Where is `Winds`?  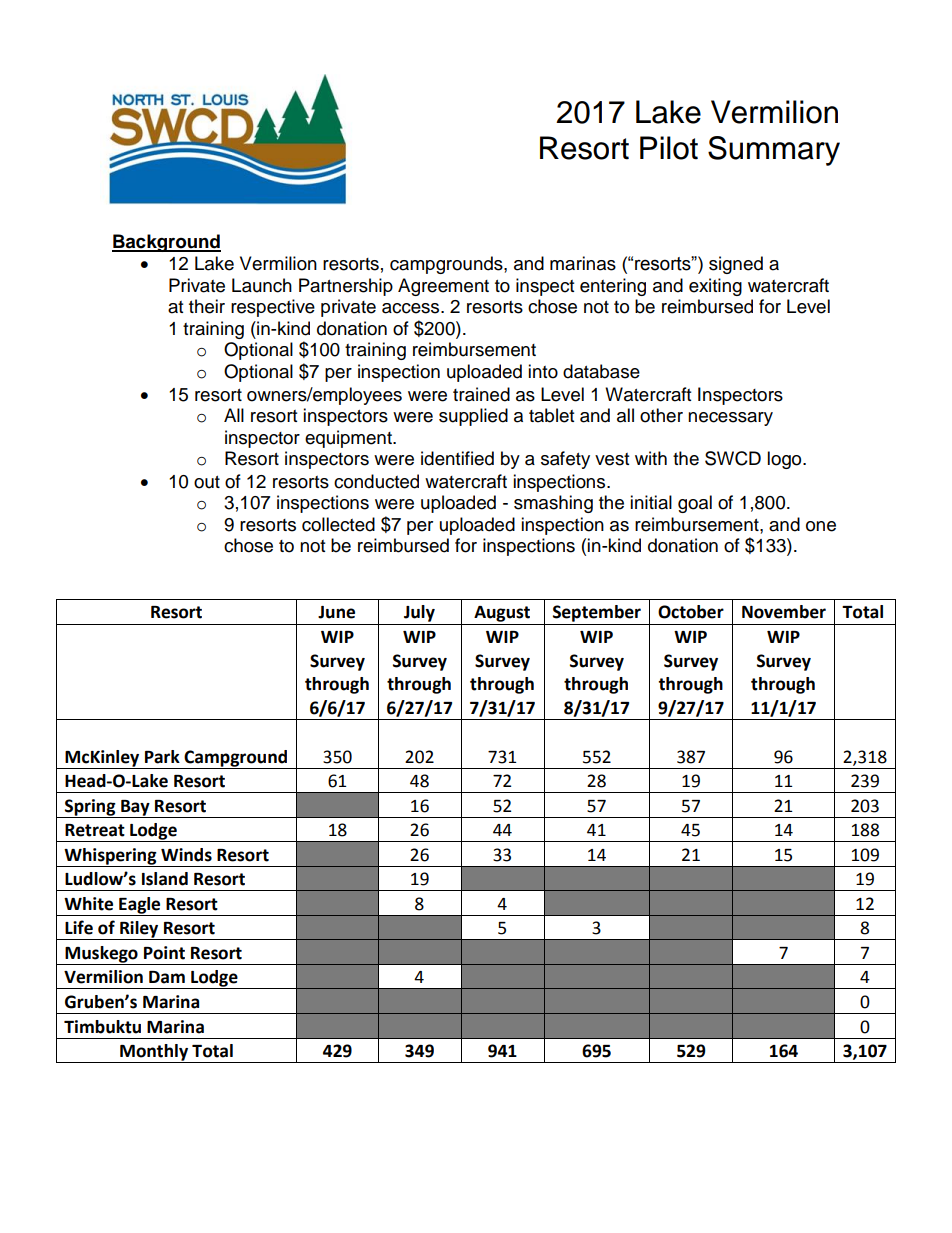
Winds is located at coordinates (186, 855).
